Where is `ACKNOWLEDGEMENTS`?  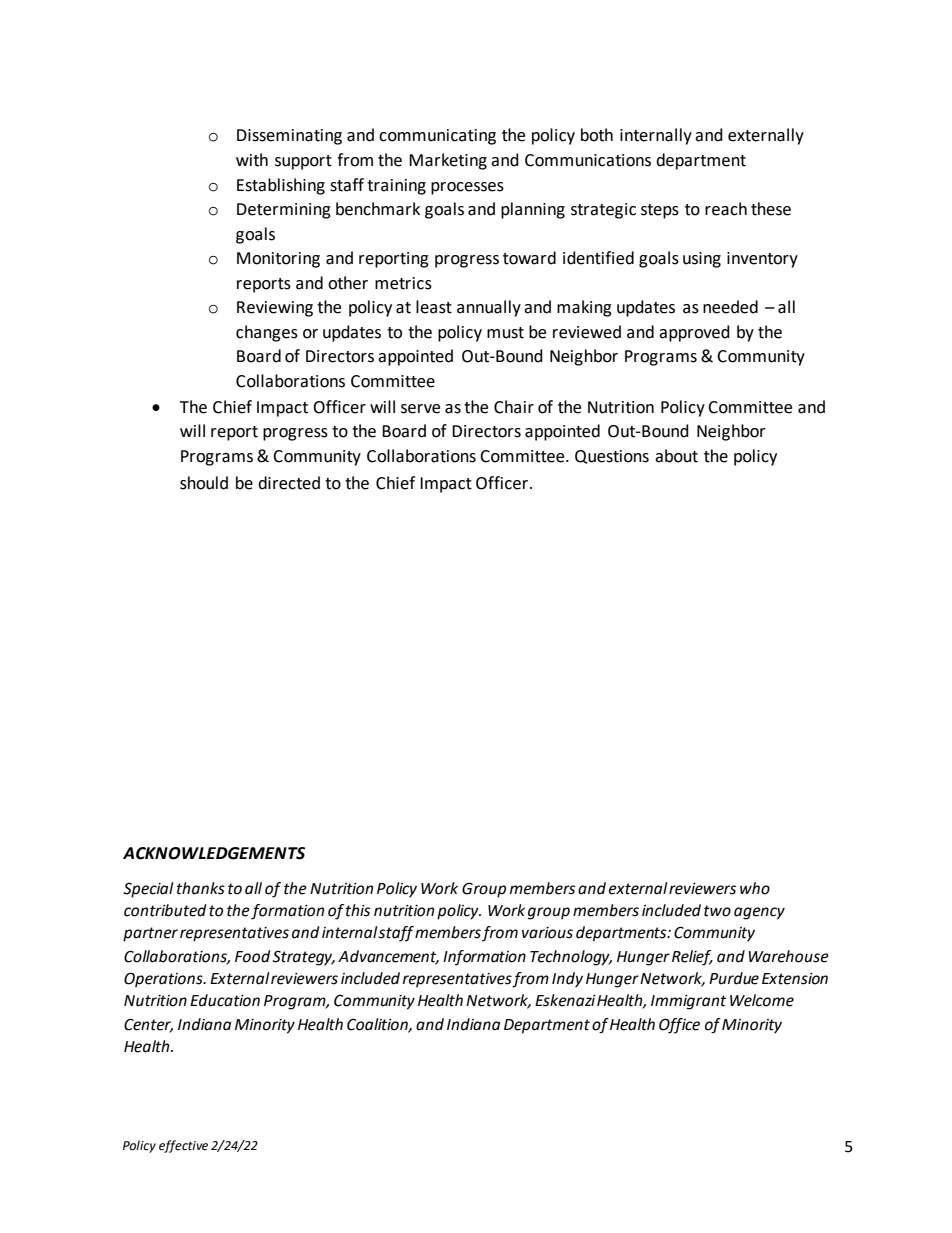
ACKNOWLEDGEMENTS is located at coordinates (214, 853).
